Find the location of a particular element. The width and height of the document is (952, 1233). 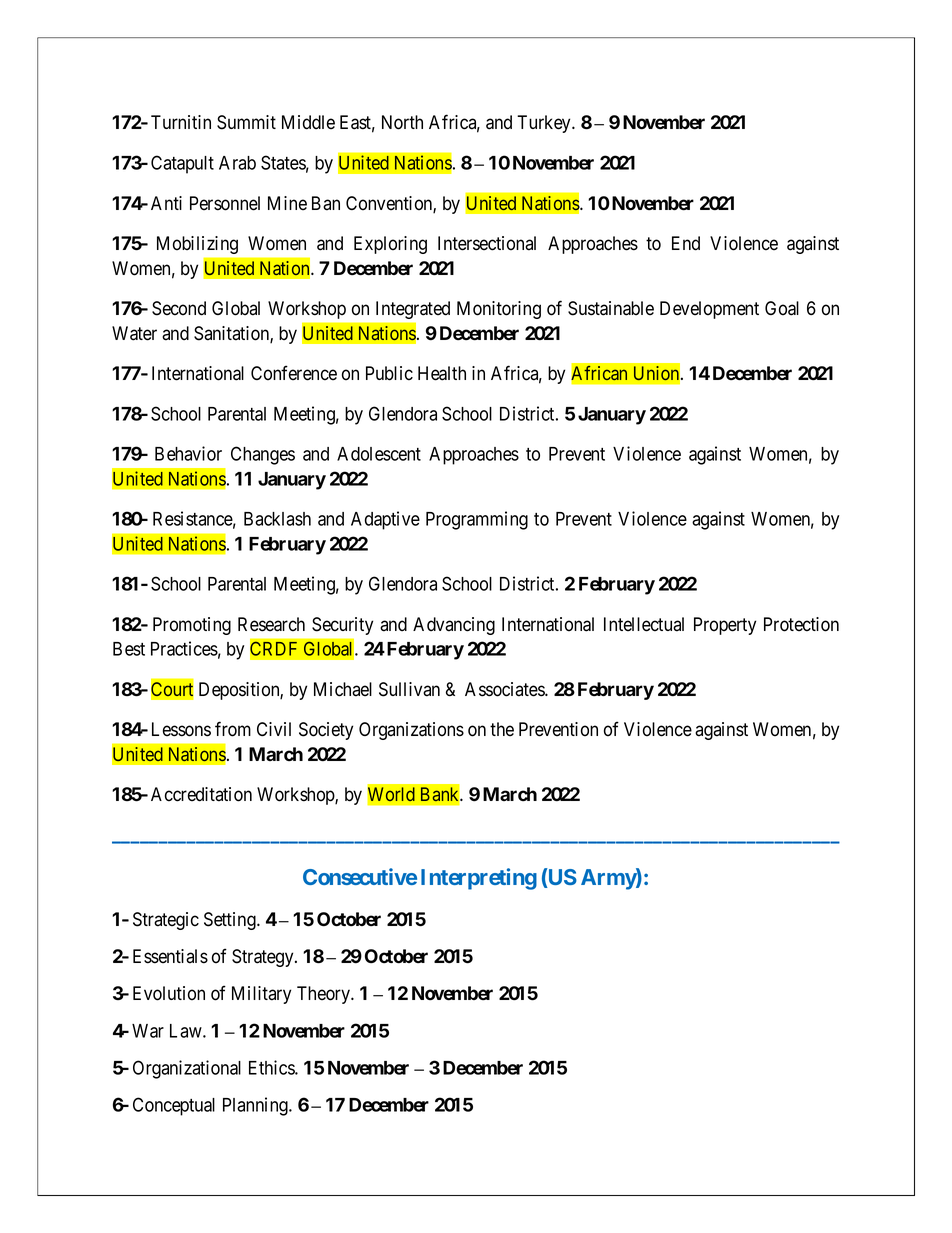

Planning is located at coordinates (256, 1106).
